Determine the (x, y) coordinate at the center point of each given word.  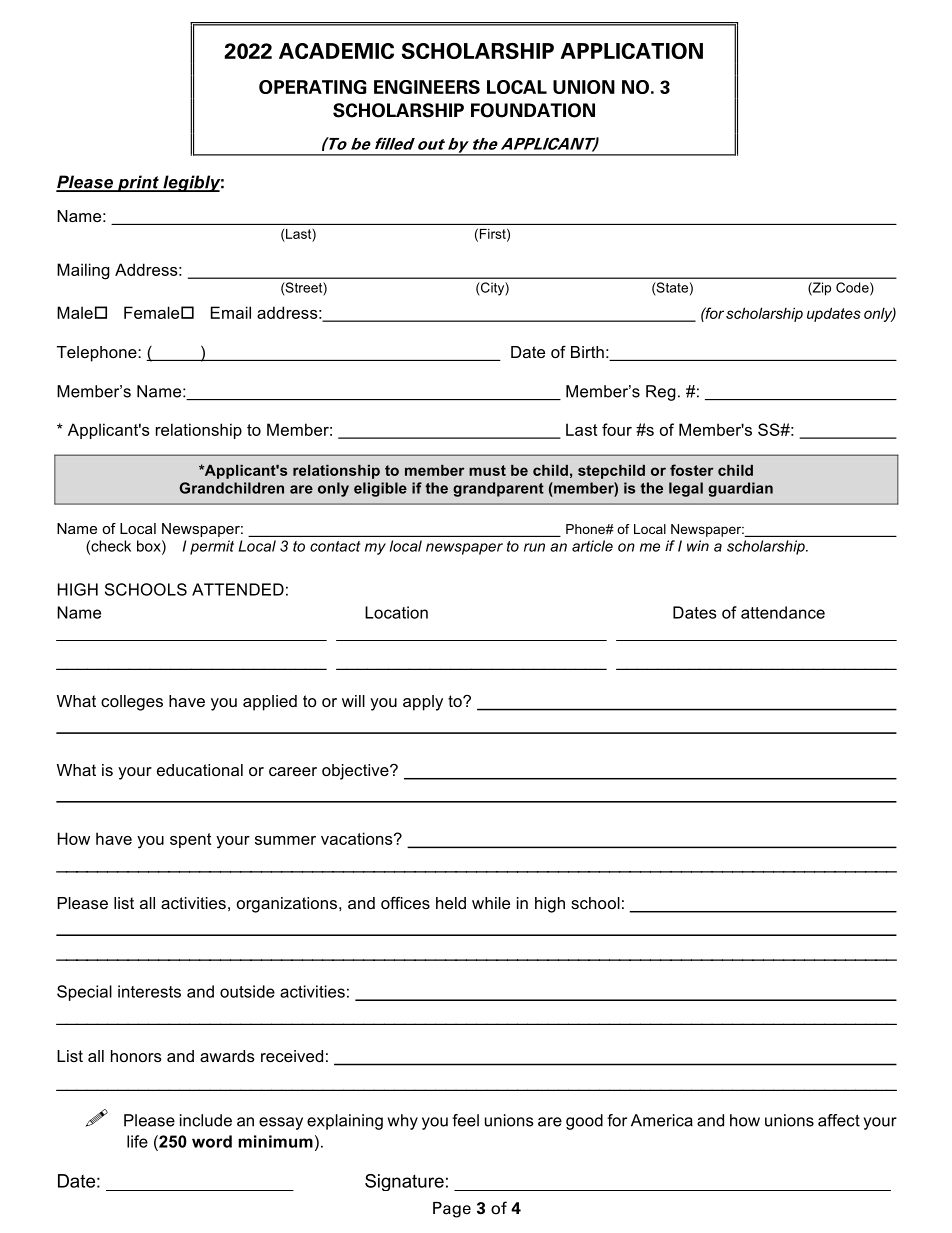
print (138, 183)
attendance (783, 612)
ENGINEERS (427, 87)
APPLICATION (631, 50)
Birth (587, 352)
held (451, 903)
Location (396, 612)
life (137, 1141)
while (491, 903)
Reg (661, 393)
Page (452, 1210)
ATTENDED (238, 589)
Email (231, 312)
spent (190, 840)
